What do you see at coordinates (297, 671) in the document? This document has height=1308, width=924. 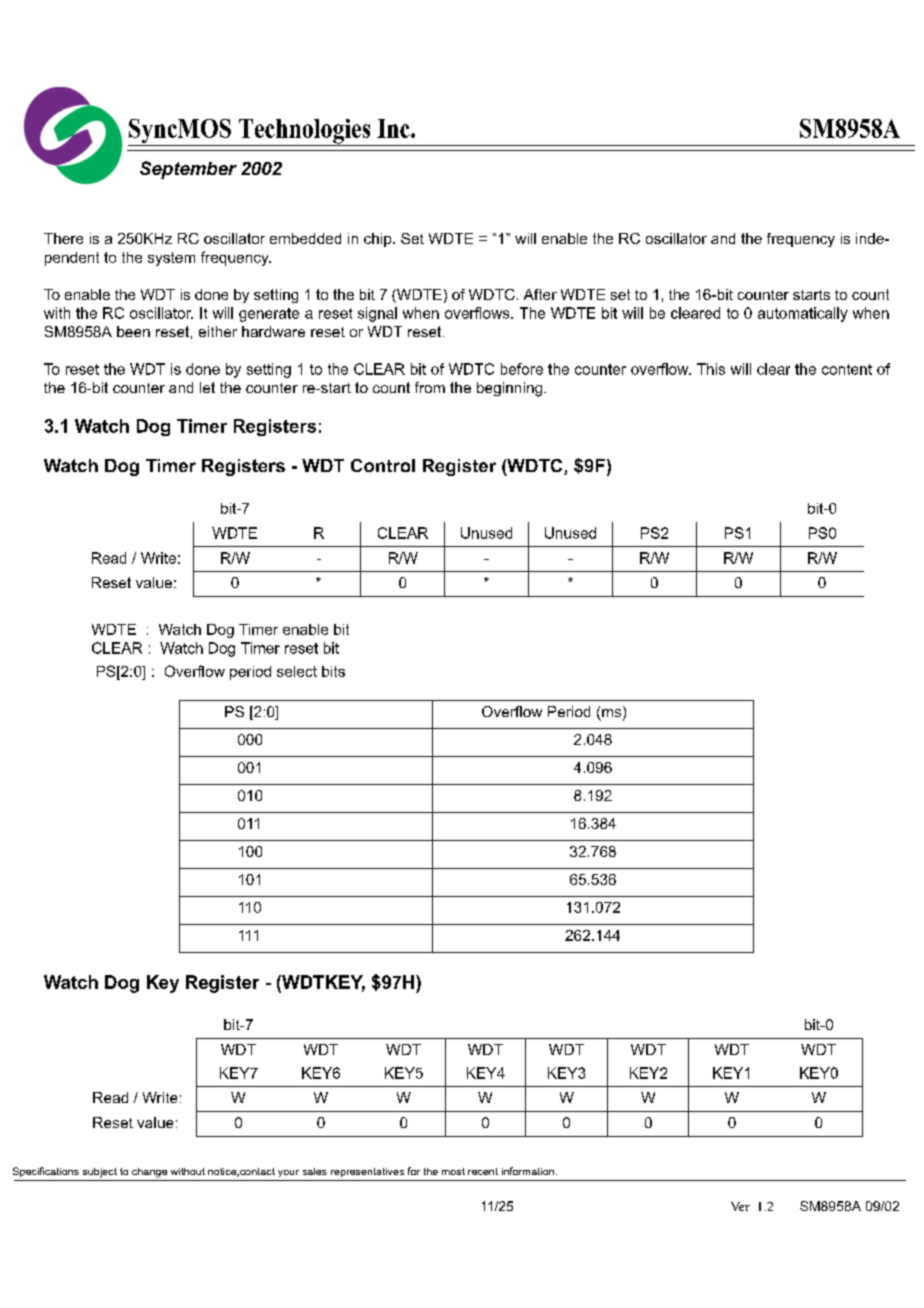 I see `select` at bounding box center [297, 671].
